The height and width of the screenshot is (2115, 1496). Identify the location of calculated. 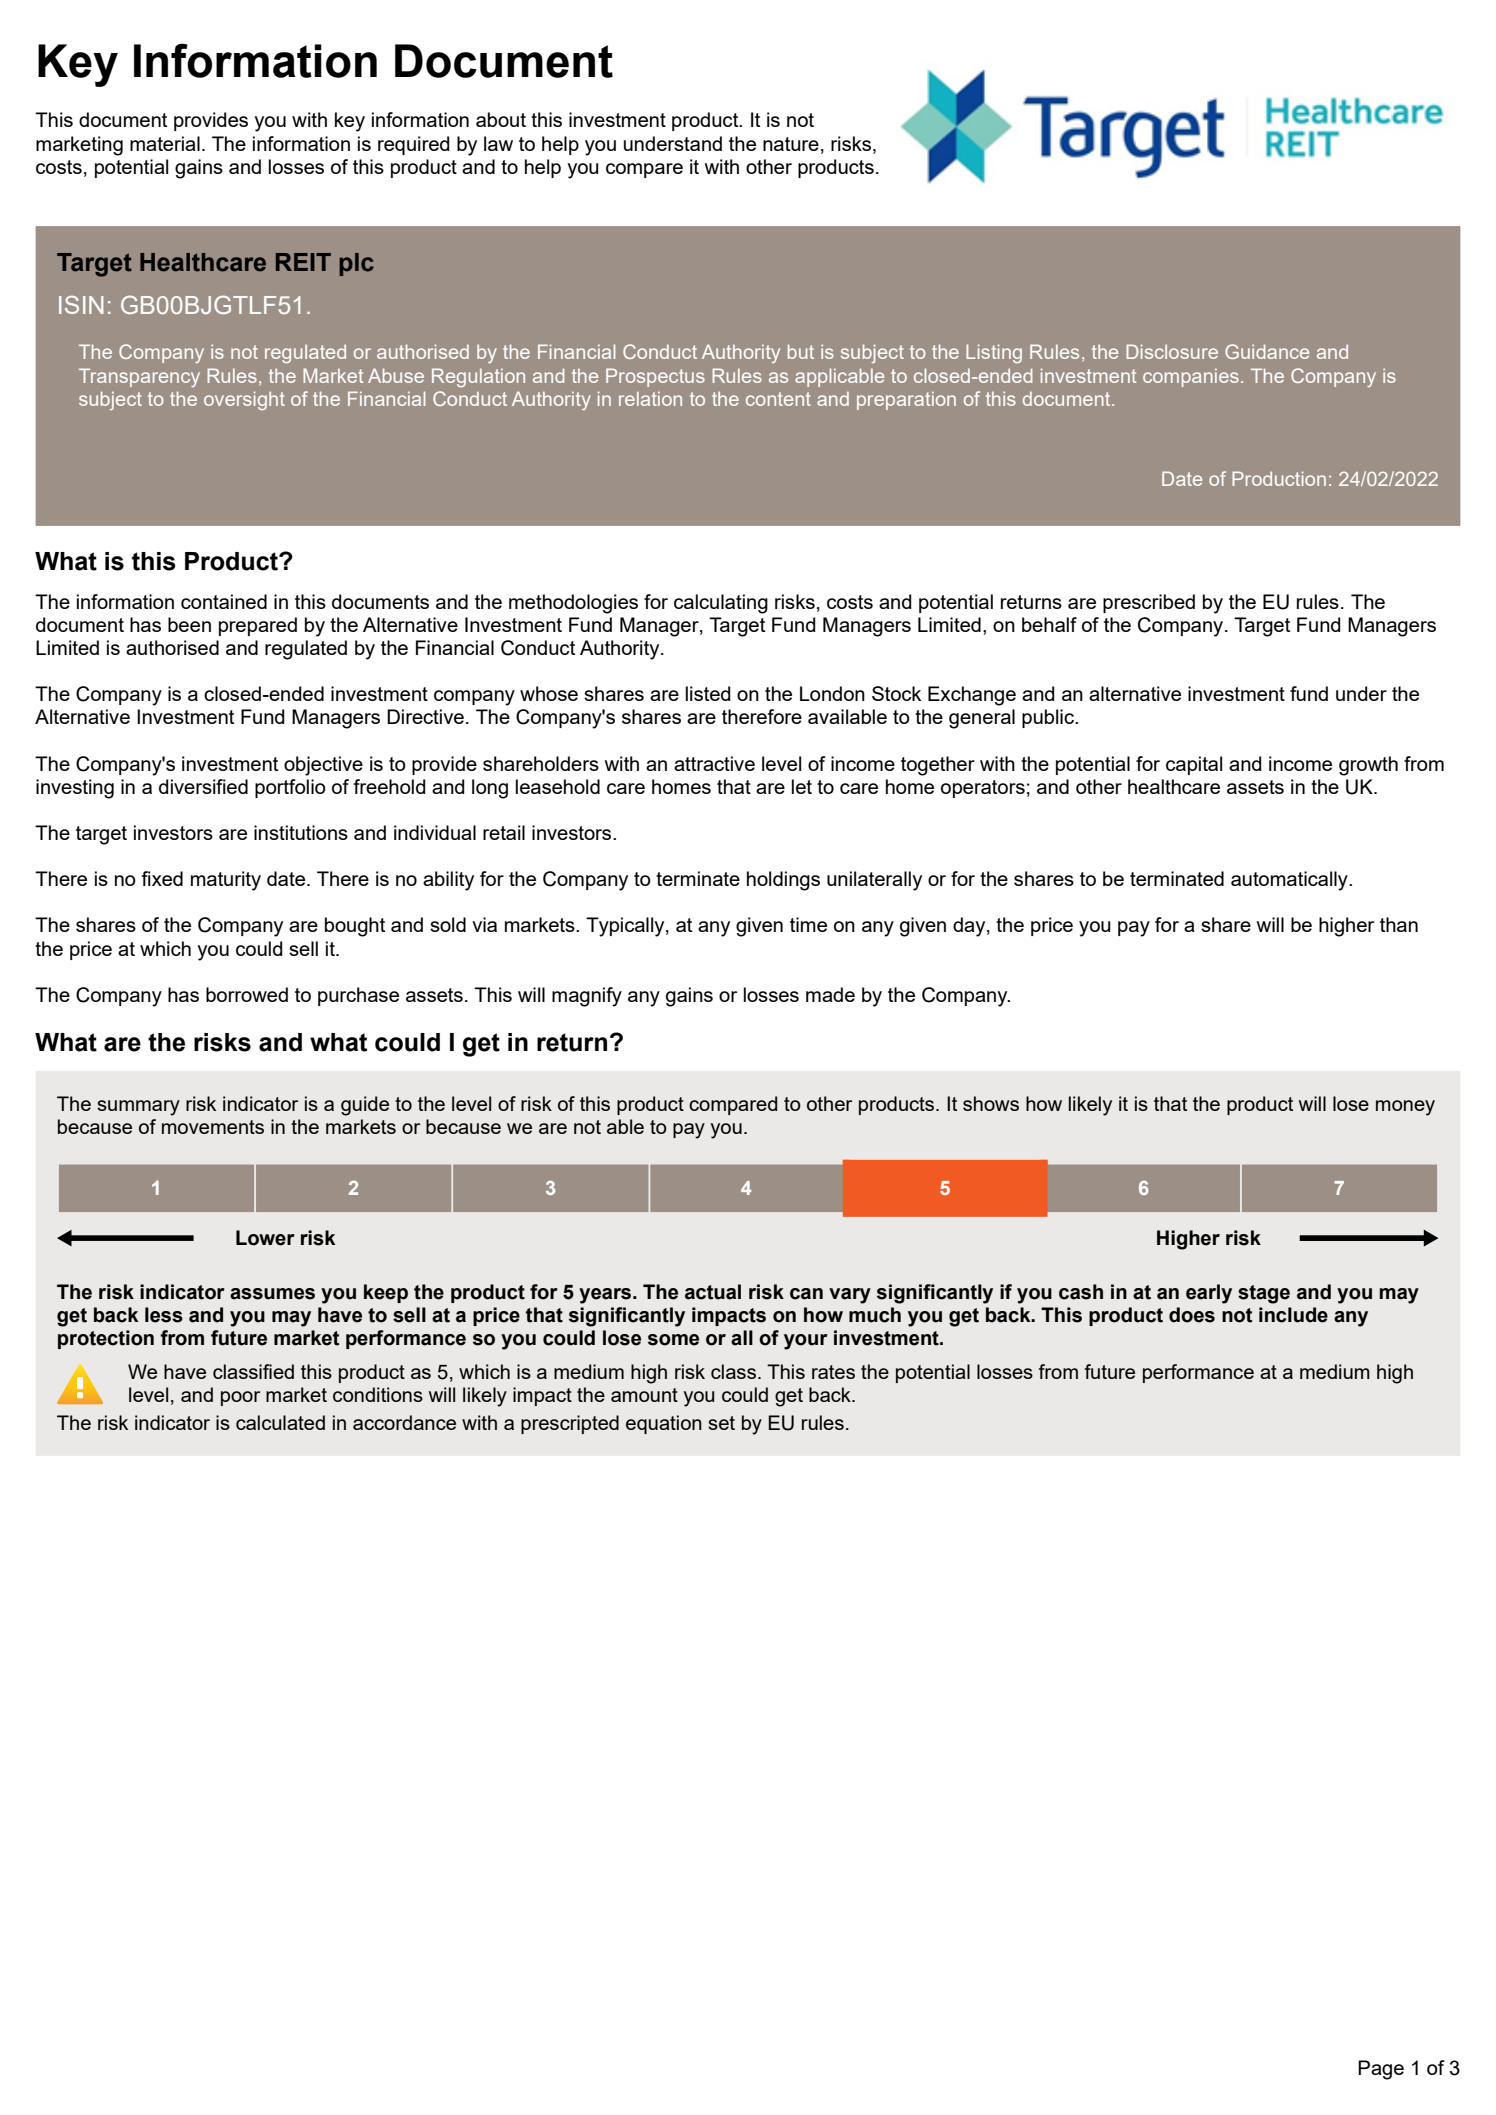
(280, 1422).
